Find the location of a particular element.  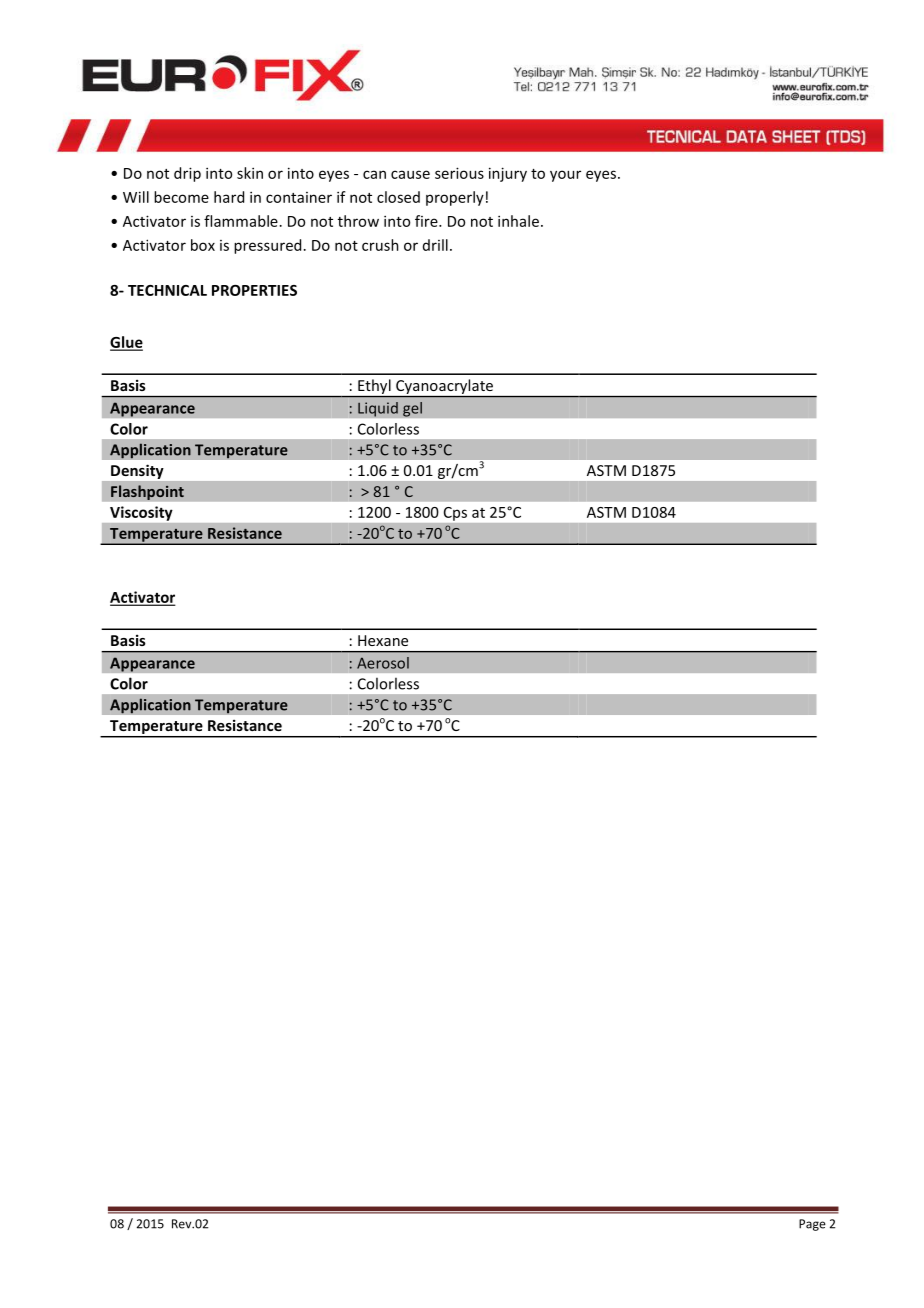

hard is located at coordinates (229, 197).
